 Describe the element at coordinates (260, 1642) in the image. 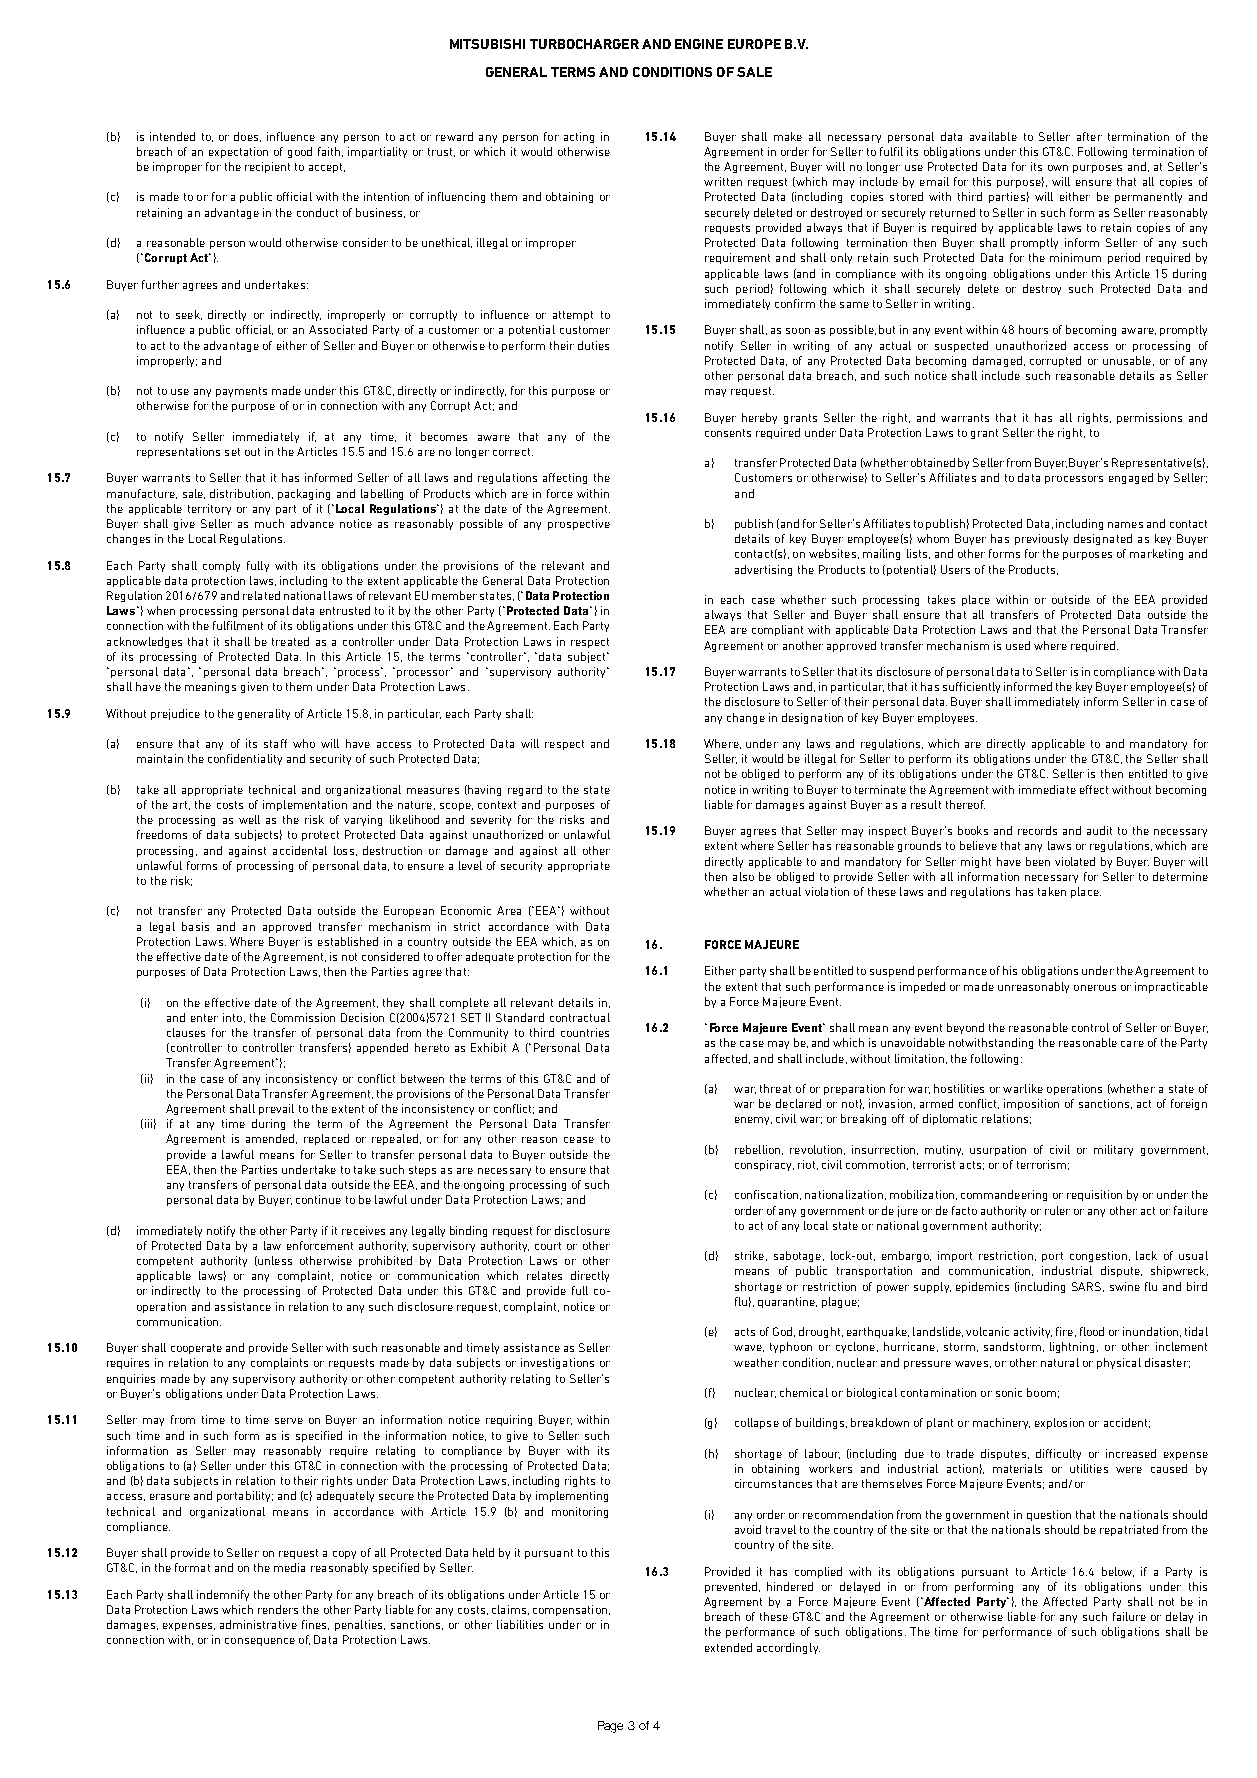

I see `consequence` at that location.
